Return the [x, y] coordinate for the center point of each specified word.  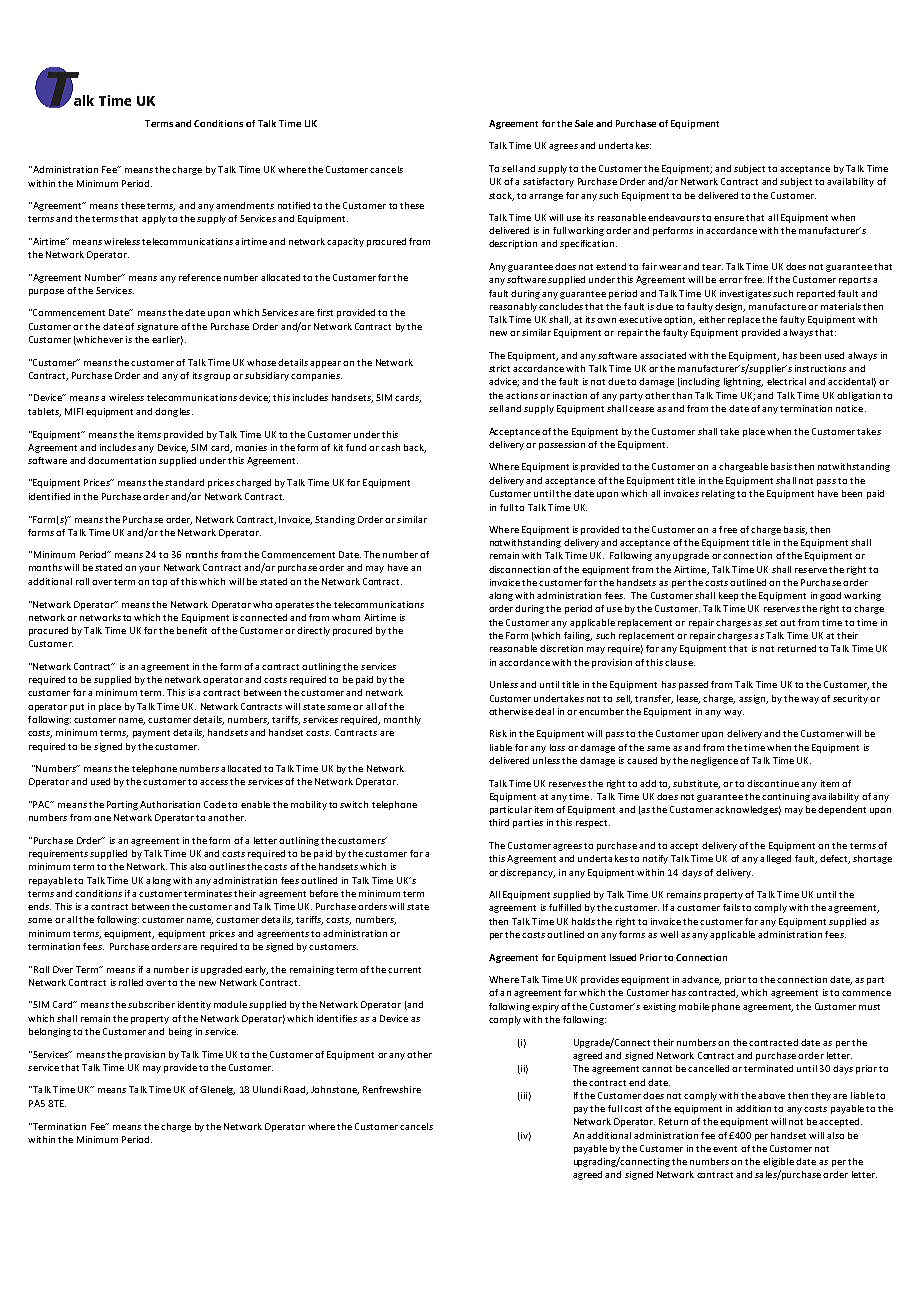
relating [718, 494]
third [499, 822]
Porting [122, 805]
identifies [337, 1018]
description [513, 244]
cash [390, 447]
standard [184, 482]
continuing [786, 797]
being [180, 1032]
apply [154, 219]
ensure [729, 218]
